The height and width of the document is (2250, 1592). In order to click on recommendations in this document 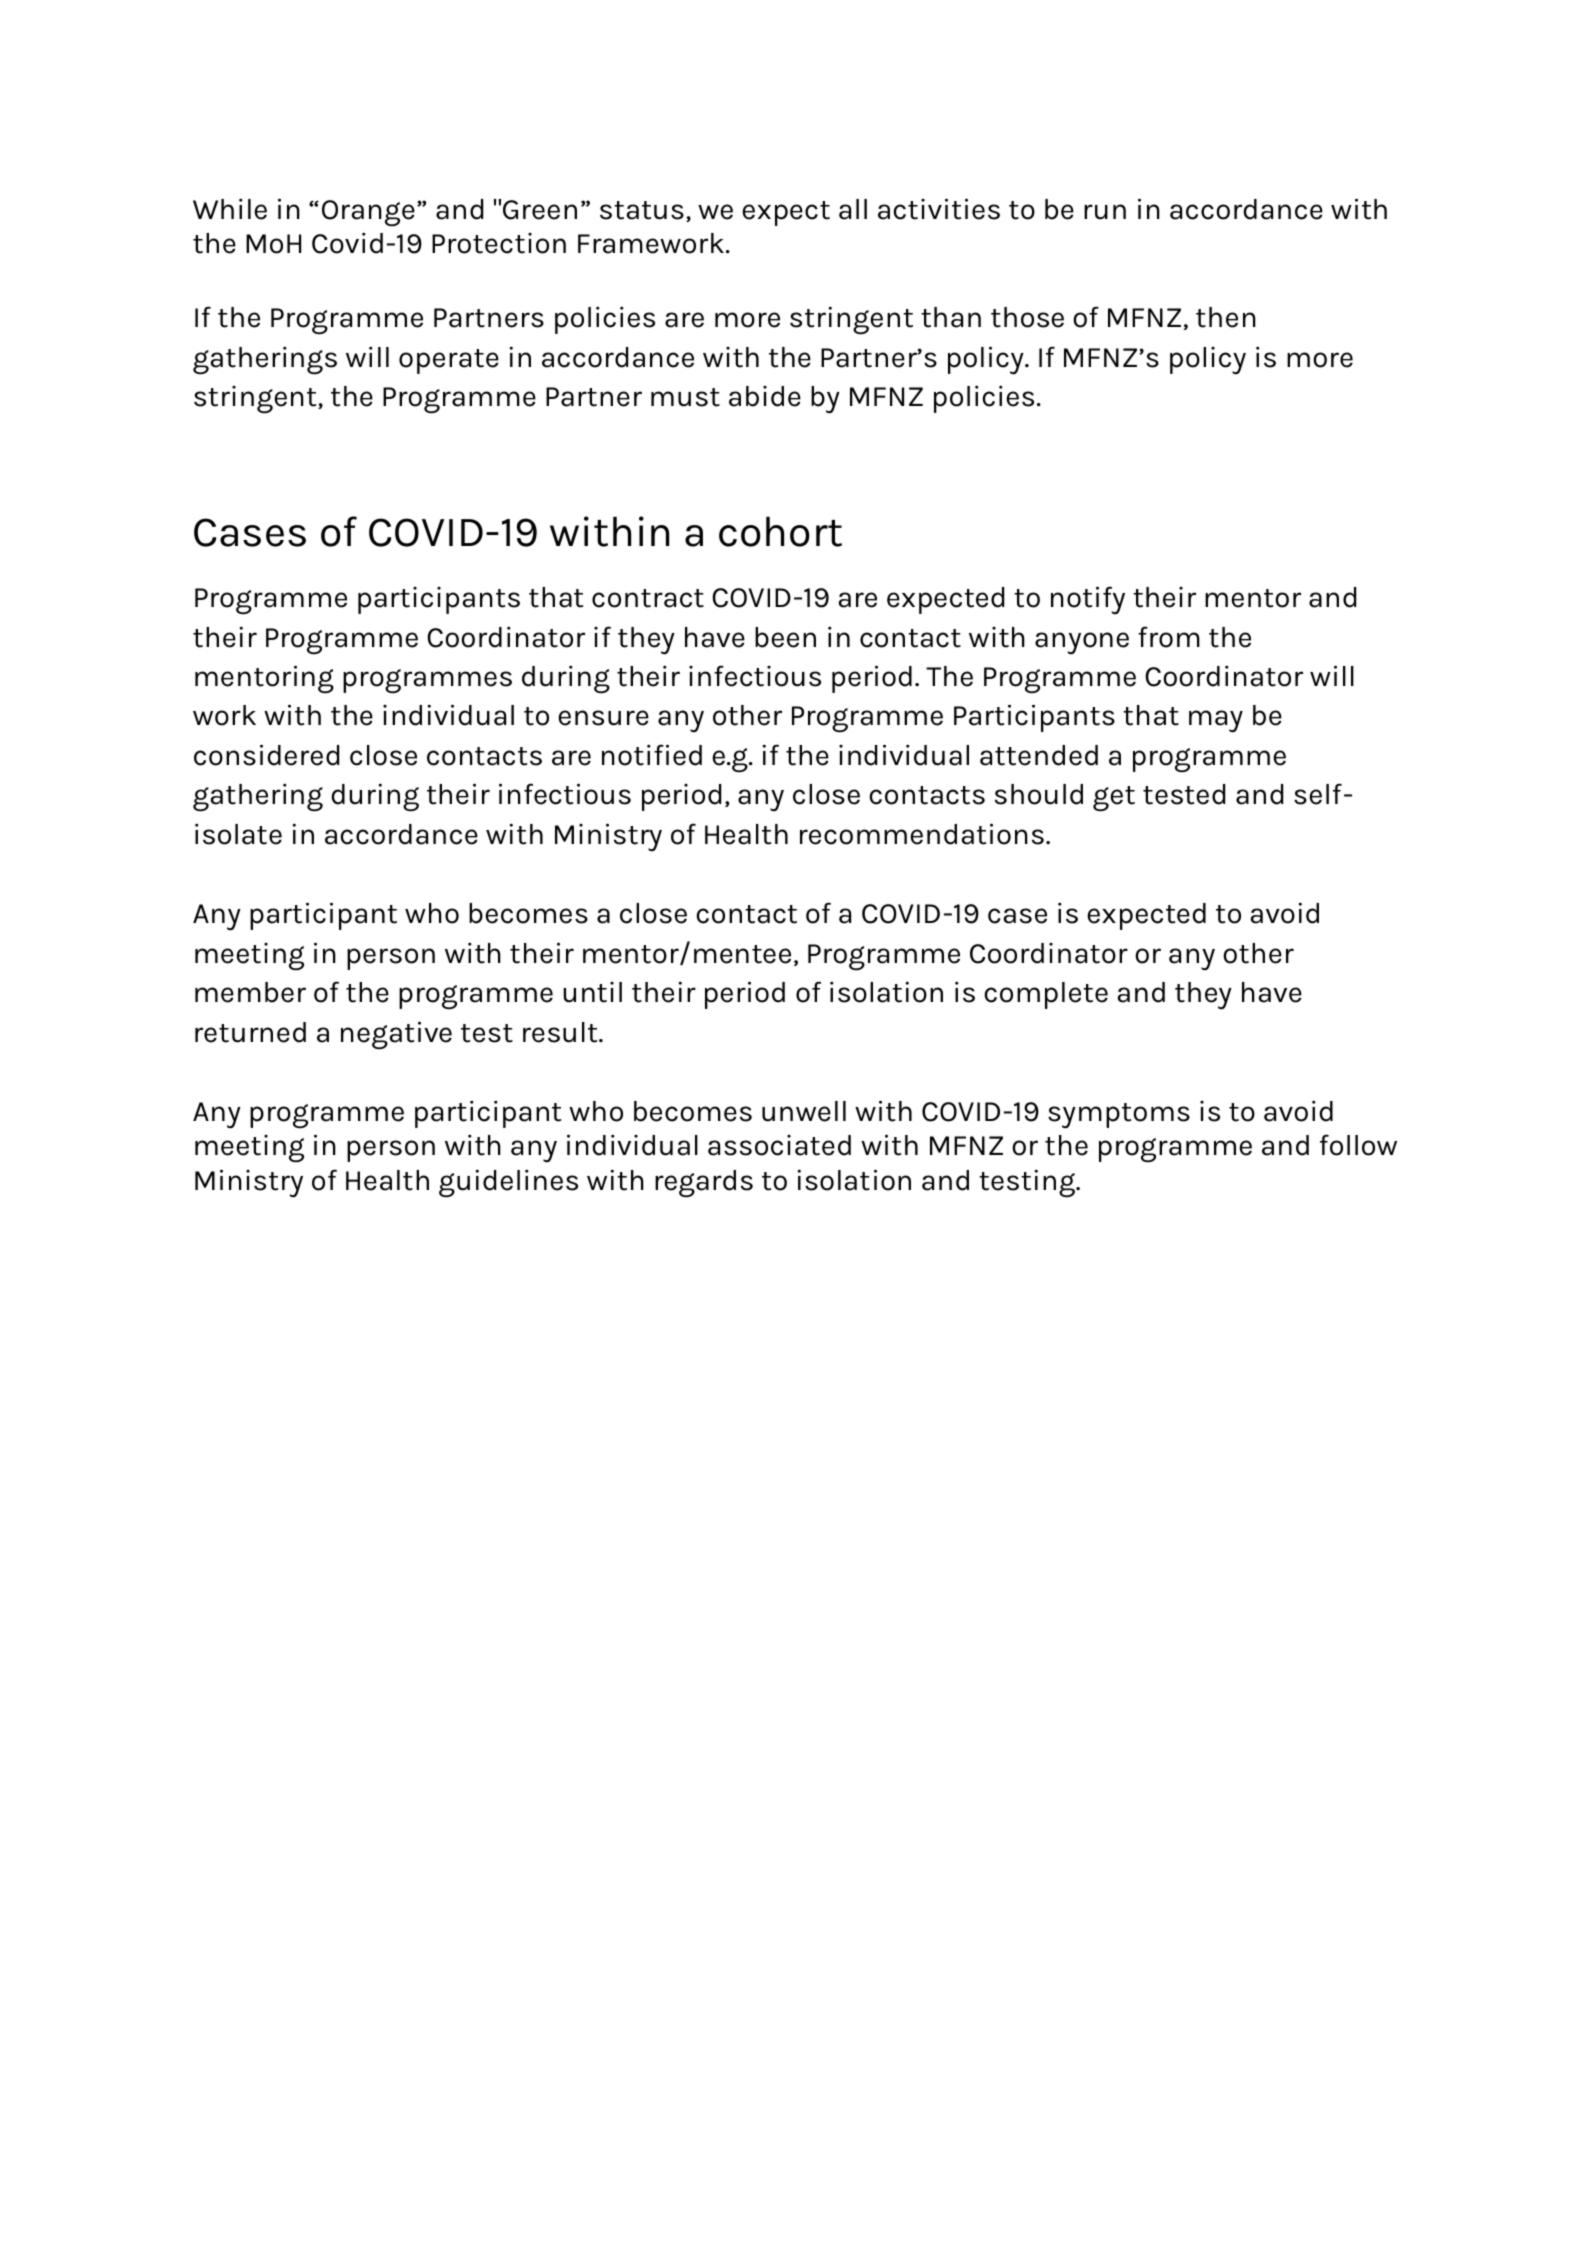, I will do `click(922, 834)`.
